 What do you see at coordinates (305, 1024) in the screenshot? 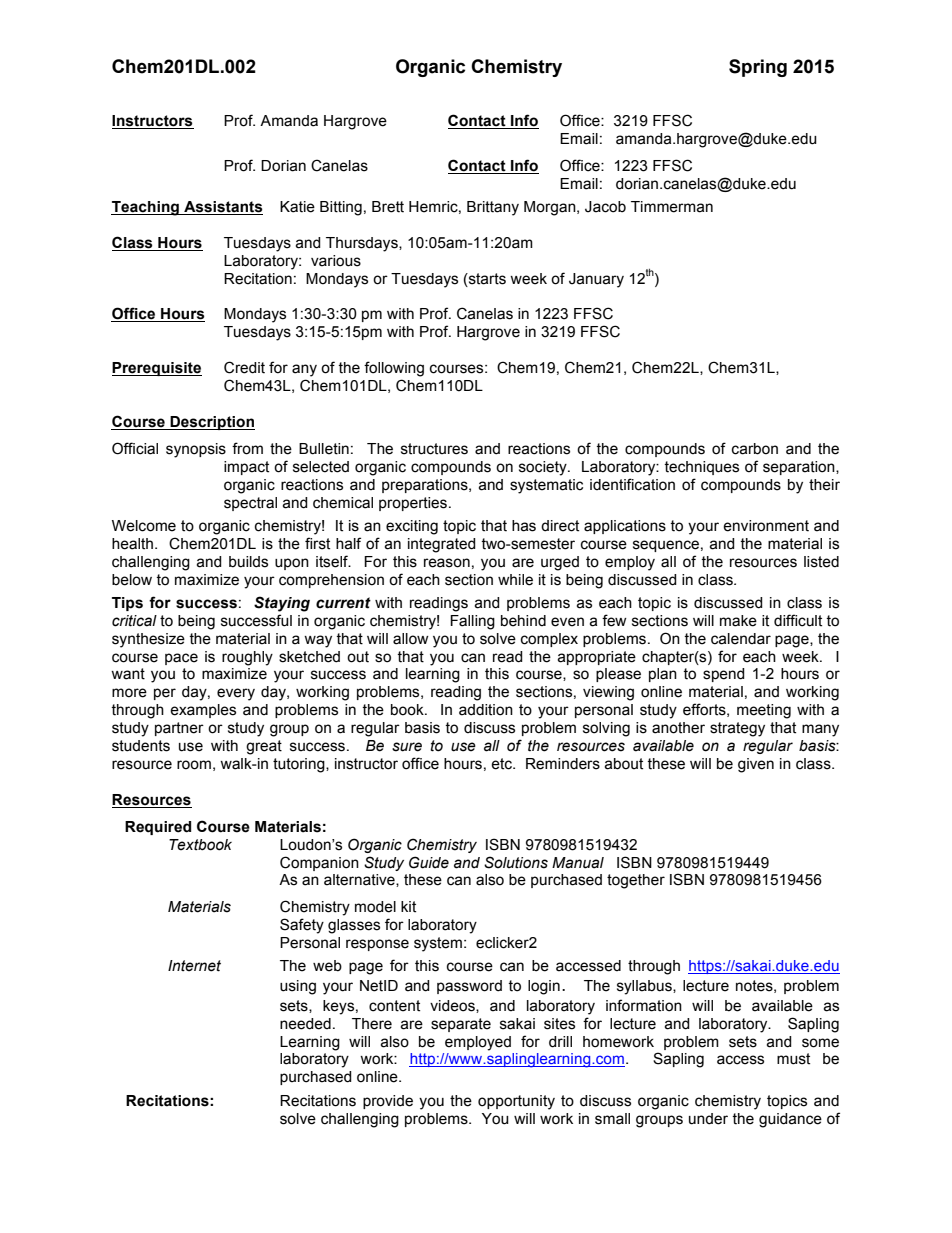
I see `needed` at bounding box center [305, 1024].
